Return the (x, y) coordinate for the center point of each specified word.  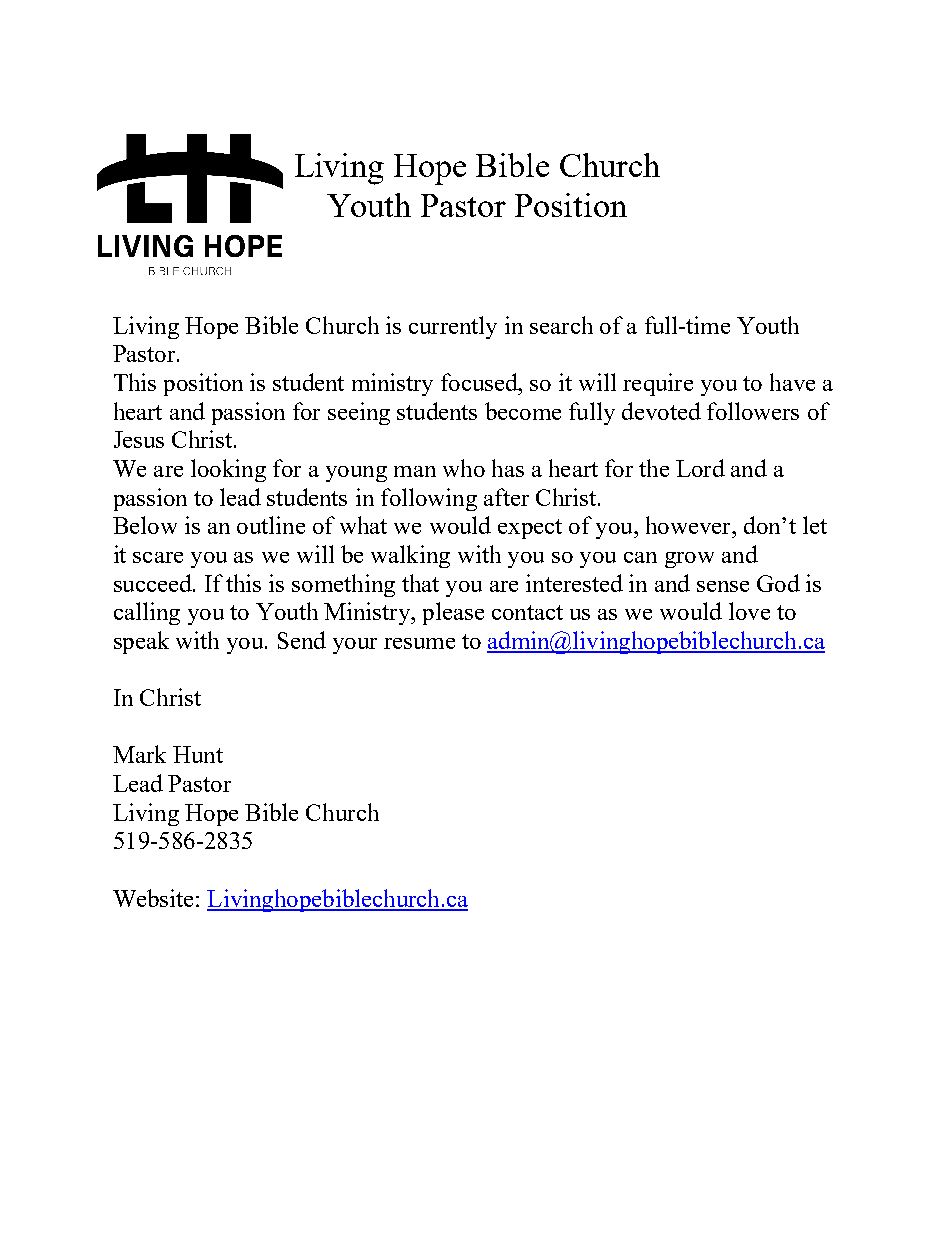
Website (153, 898)
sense (723, 586)
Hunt (198, 754)
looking (228, 470)
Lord (700, 468)
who (464, 468)
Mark (139, 754)
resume (419, 643)
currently (453, 327)
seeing (359, 413)
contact (527, 612)
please (453, 613)
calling (147, 613)
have (792, 382)
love (749, 611)
